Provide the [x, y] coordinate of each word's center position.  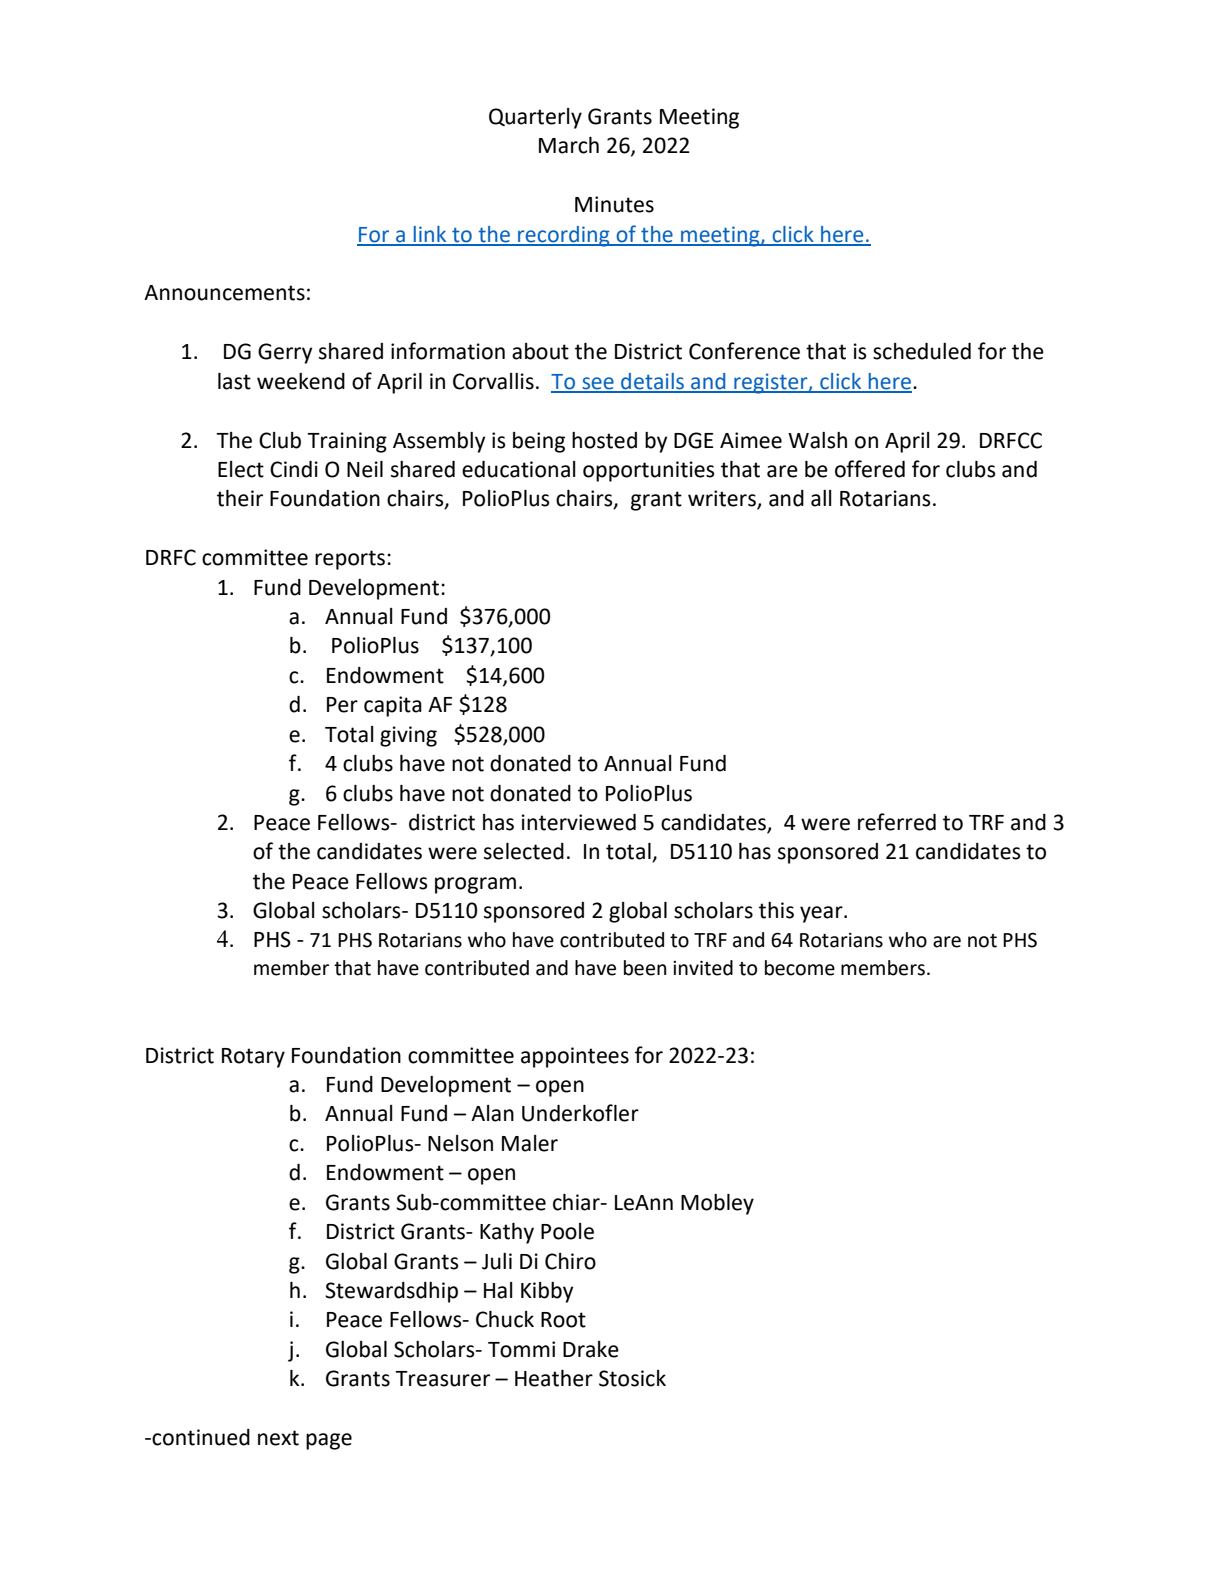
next [278, 1438]
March [569, 145]
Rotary [253, 1058]
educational [519, 469]
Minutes [614, 204]
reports [351, 560]
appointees [575, 1057]
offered [870, 469]
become [800, 968]
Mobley [717, 1204]
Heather [554, 1378]
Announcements [224, 293]
